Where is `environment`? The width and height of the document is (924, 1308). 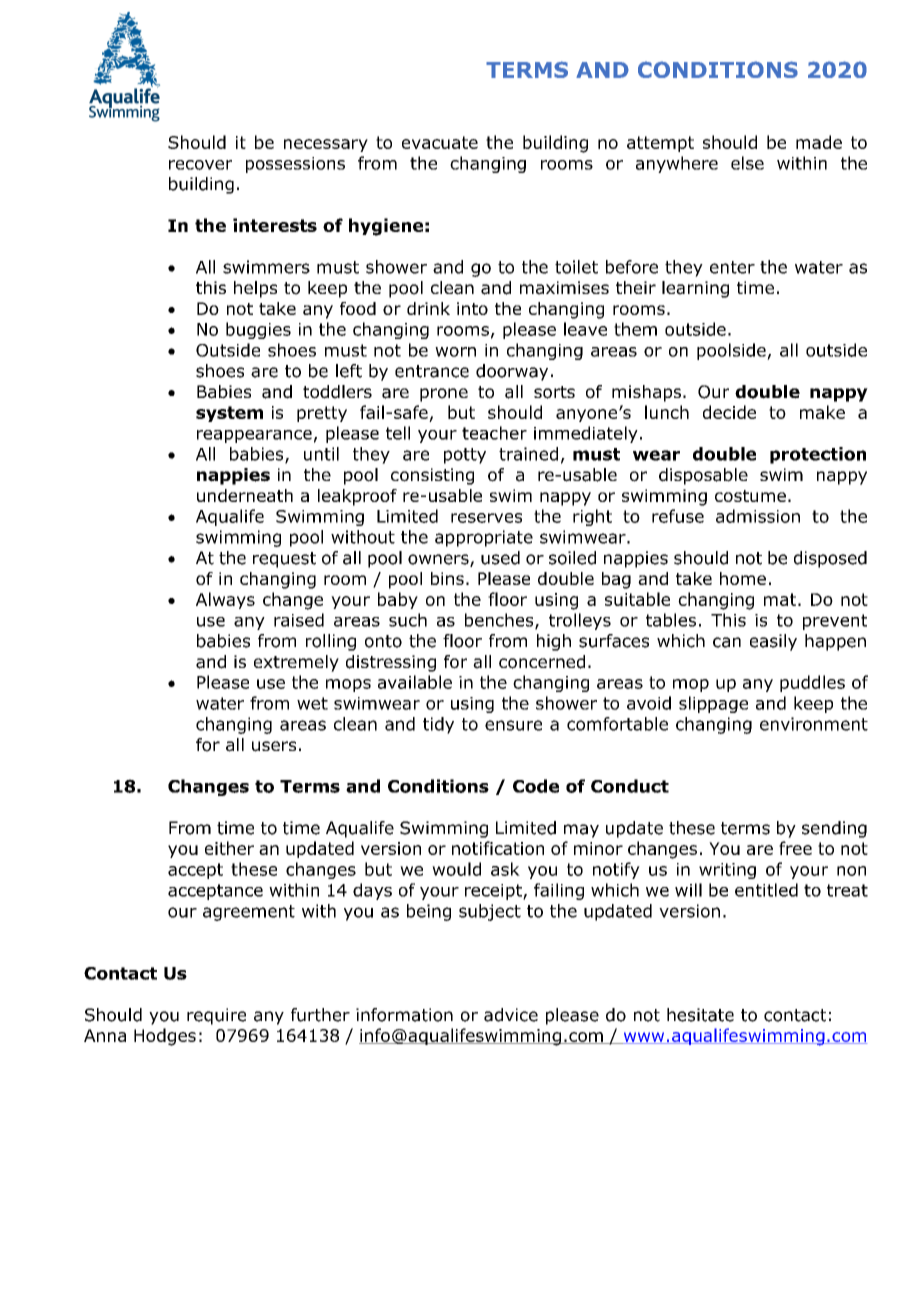
environment is located at coordinates (814, 724).
